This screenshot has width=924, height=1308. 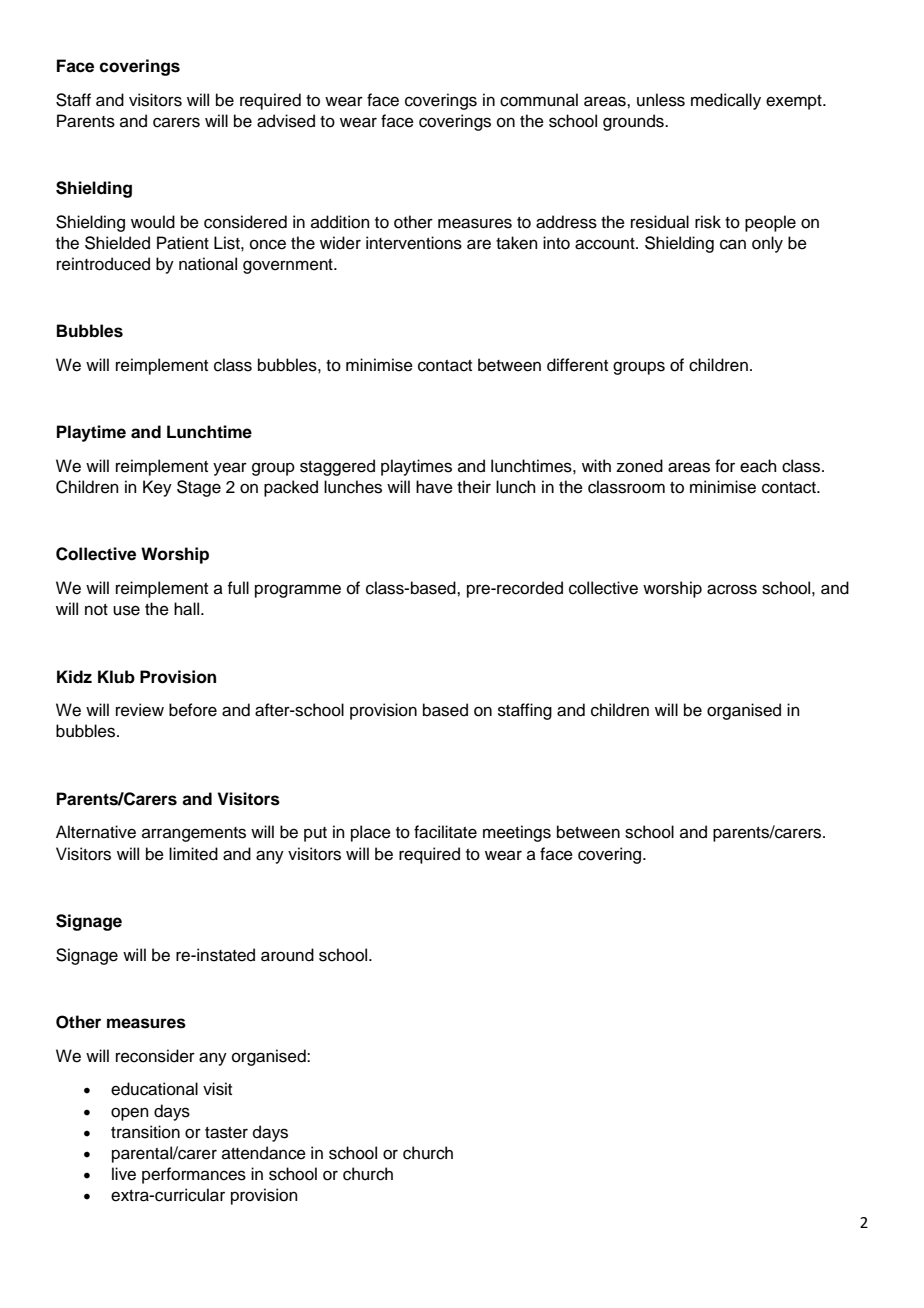 I want to click on across, so click(x=732, y=589).
